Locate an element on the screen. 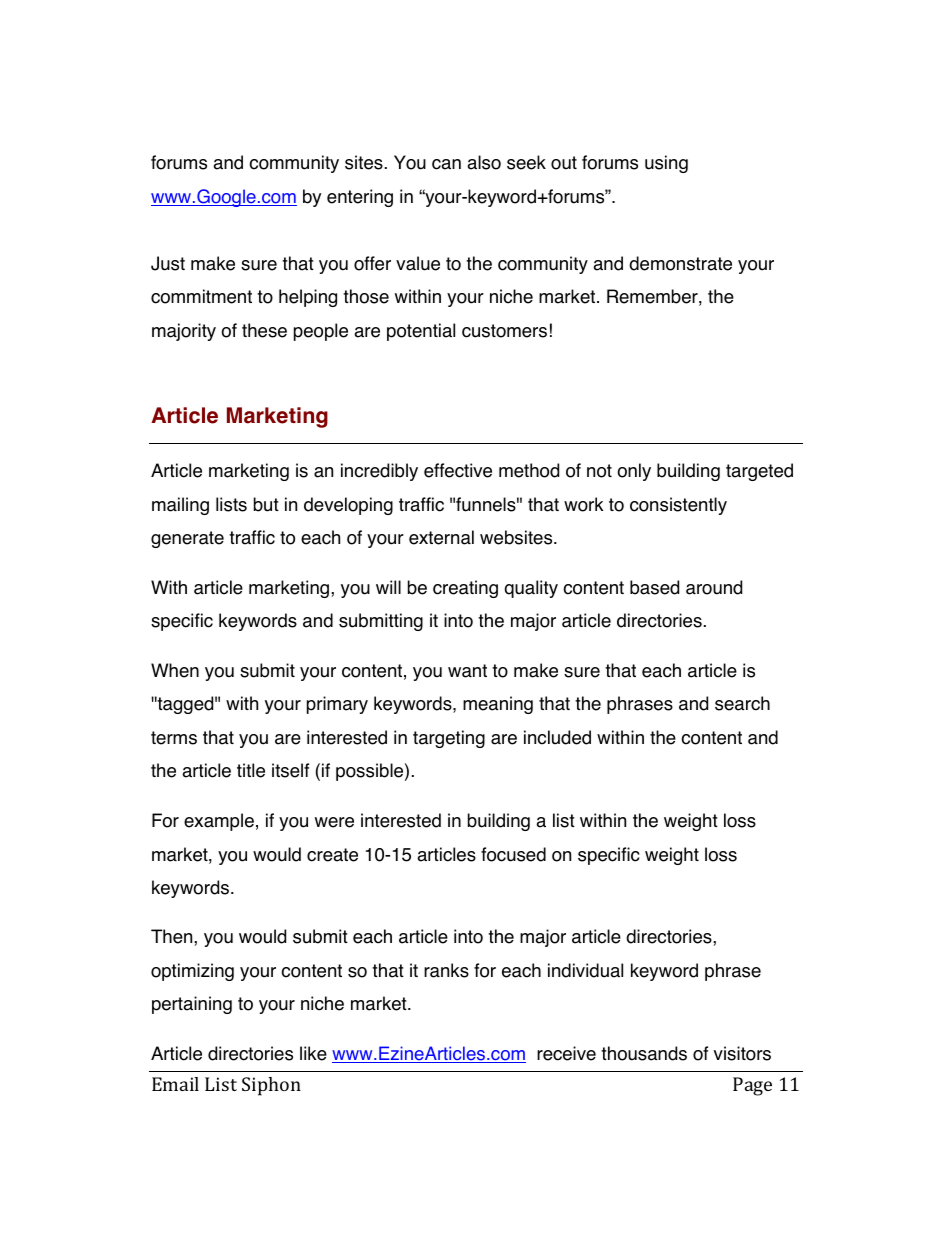 The height and width of the screenshot is (1233, 952). search is located at coordinates (742, 703).
